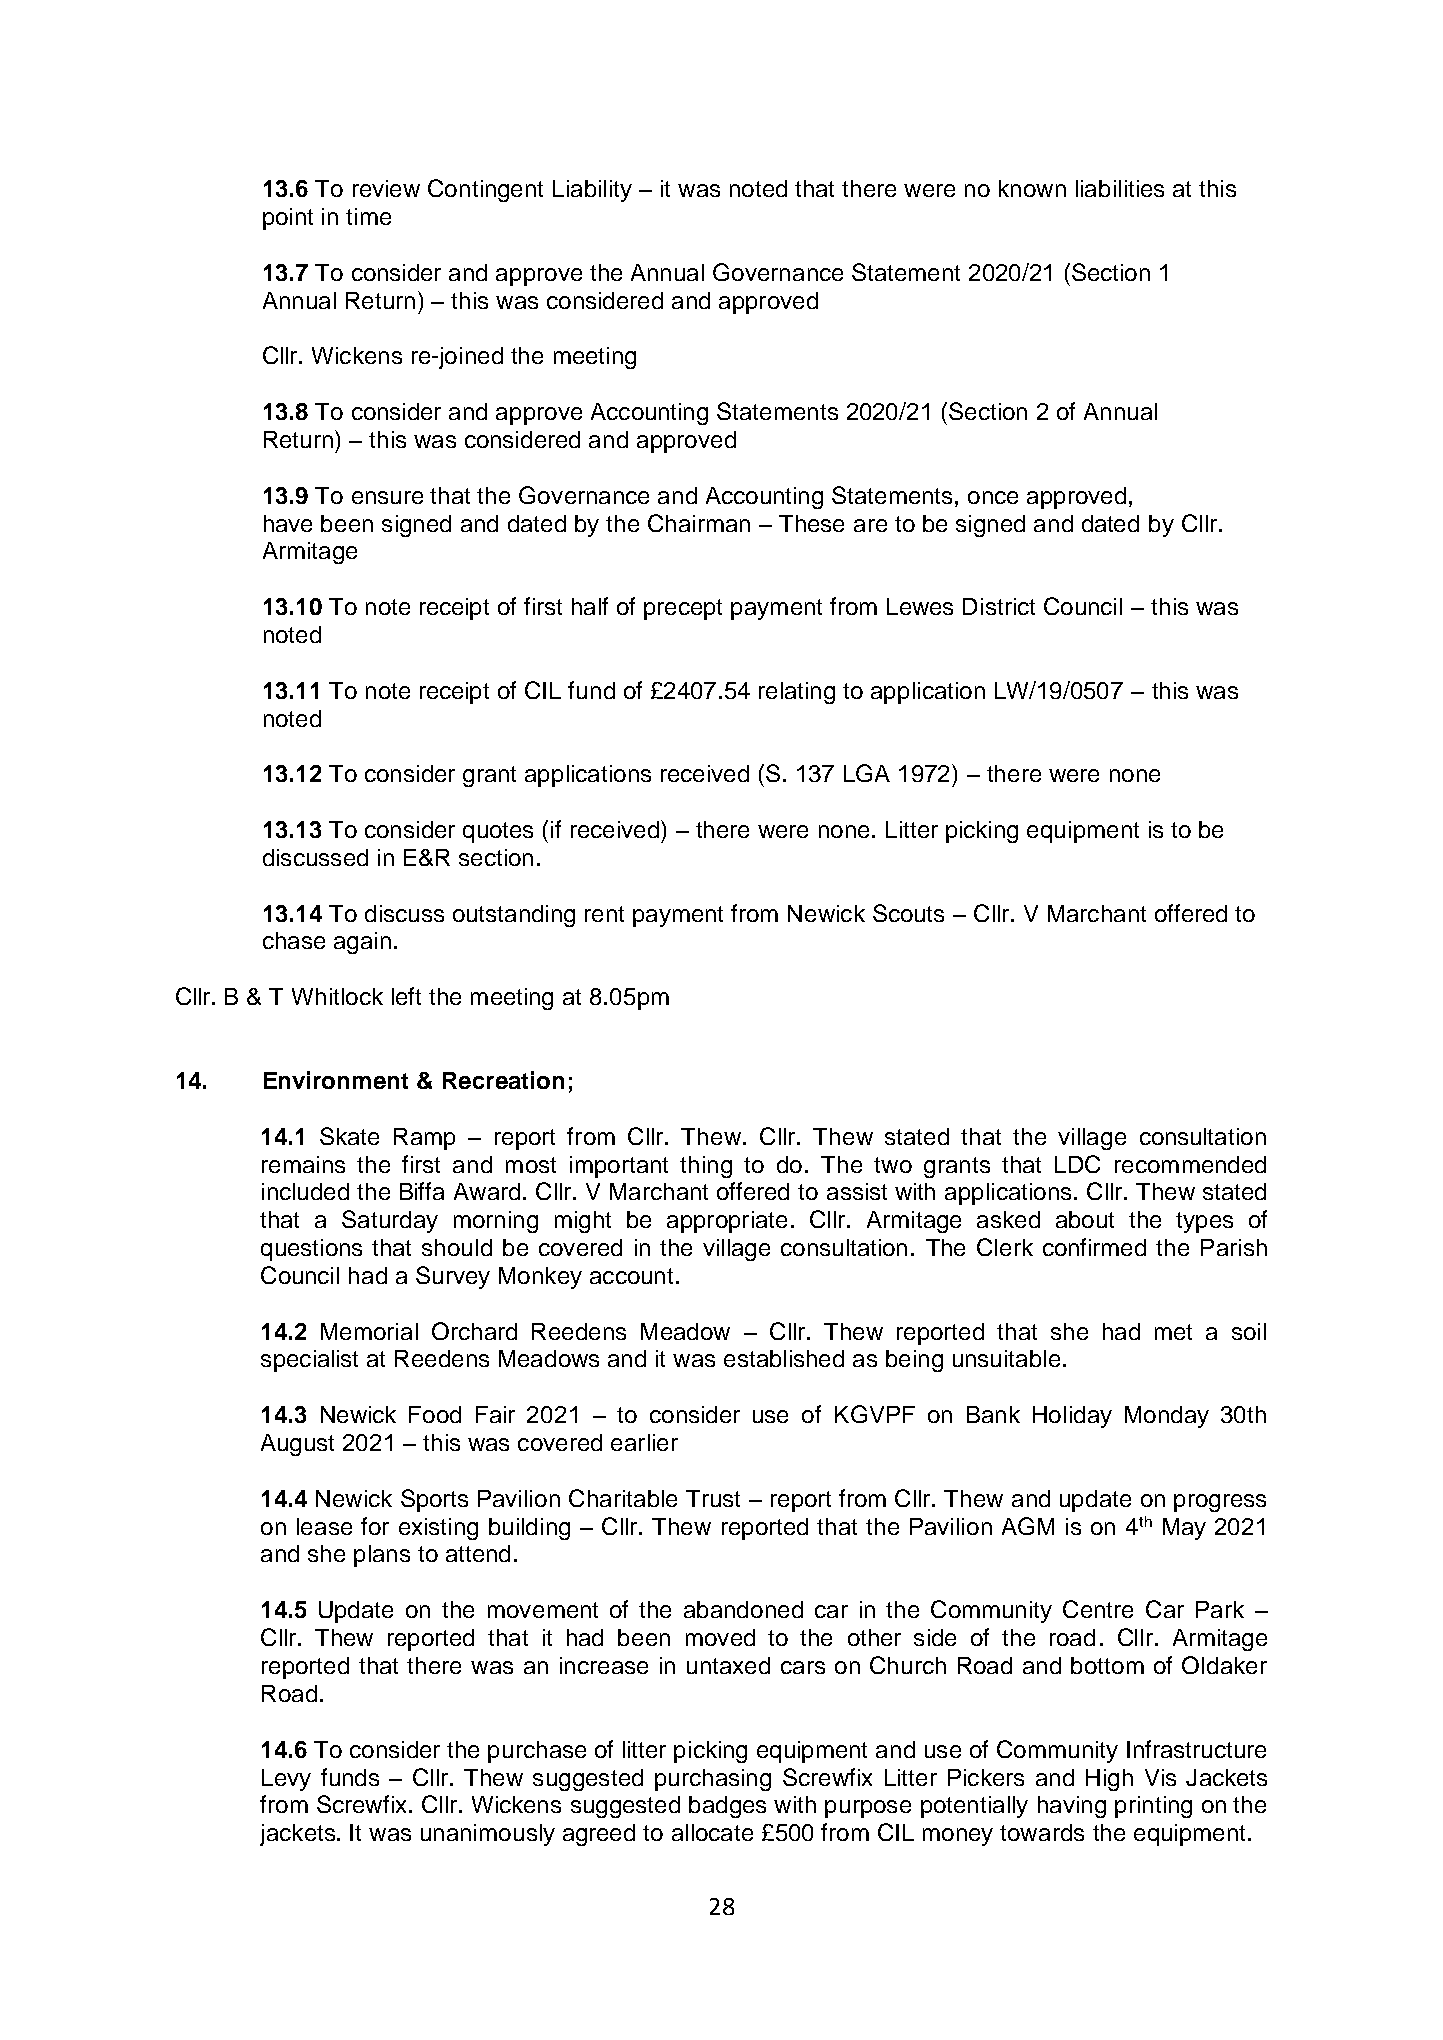 Image resolution: width=1443 pixels, height=2040 pixels. Describe the element at coordinates (592, 191) in the page. I see `Liability` at that location.
